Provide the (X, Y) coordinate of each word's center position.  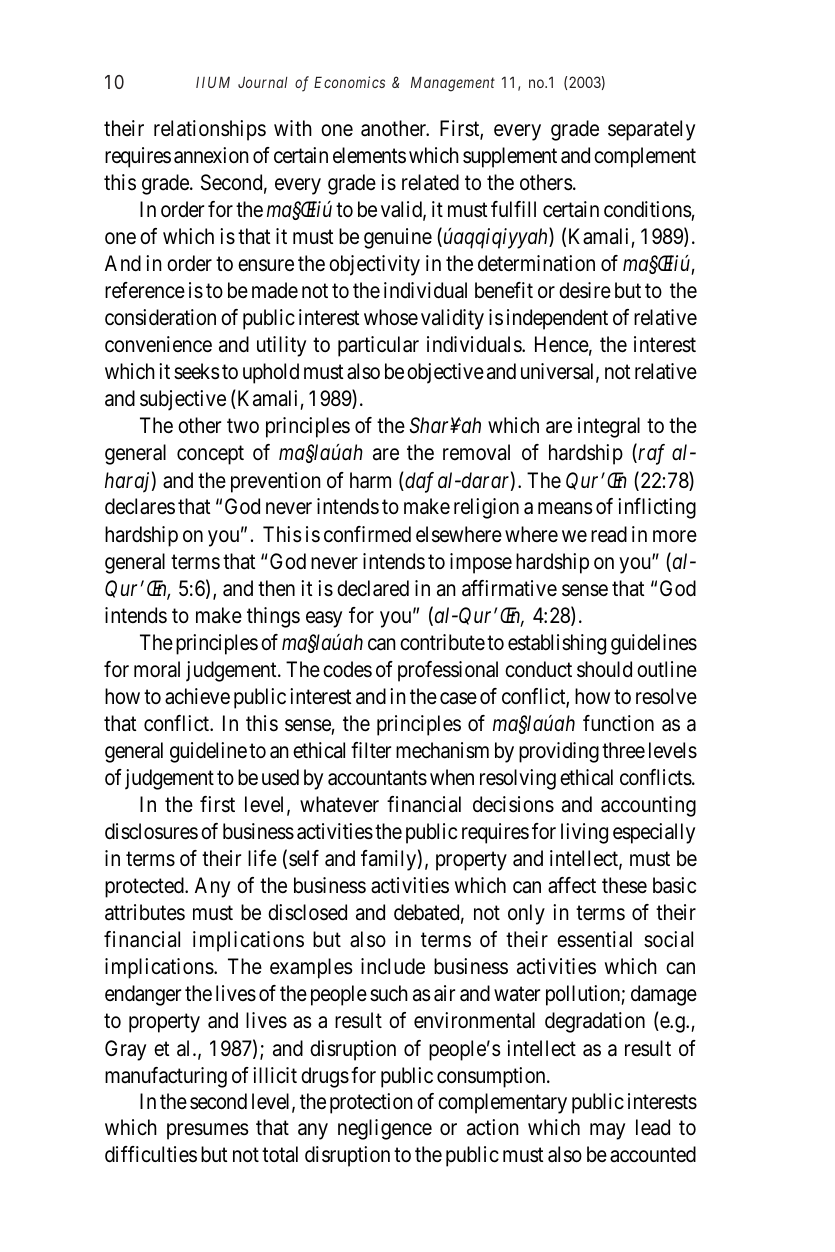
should (604, 669)
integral (609, 427)
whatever (339, 804)
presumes (208, 1132)
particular (378, 346)
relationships (210, 130)
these (624, 885)
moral (157, 669)
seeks (197, 371)
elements (369, 155)
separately (651, 130)
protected (145, 887)
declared (373, 588)
